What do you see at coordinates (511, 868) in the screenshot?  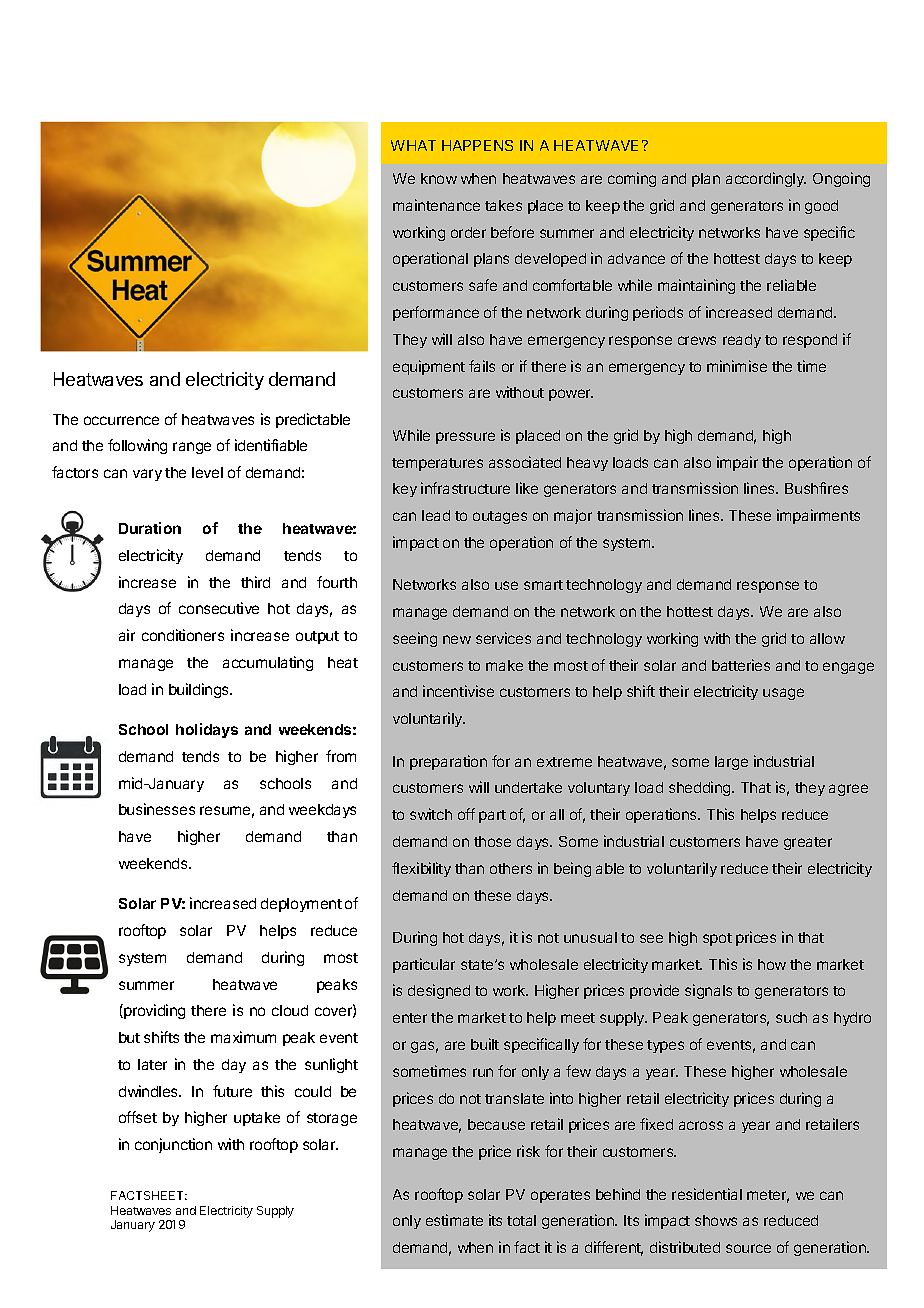 I see `others` at bounding box center [511, 868].
